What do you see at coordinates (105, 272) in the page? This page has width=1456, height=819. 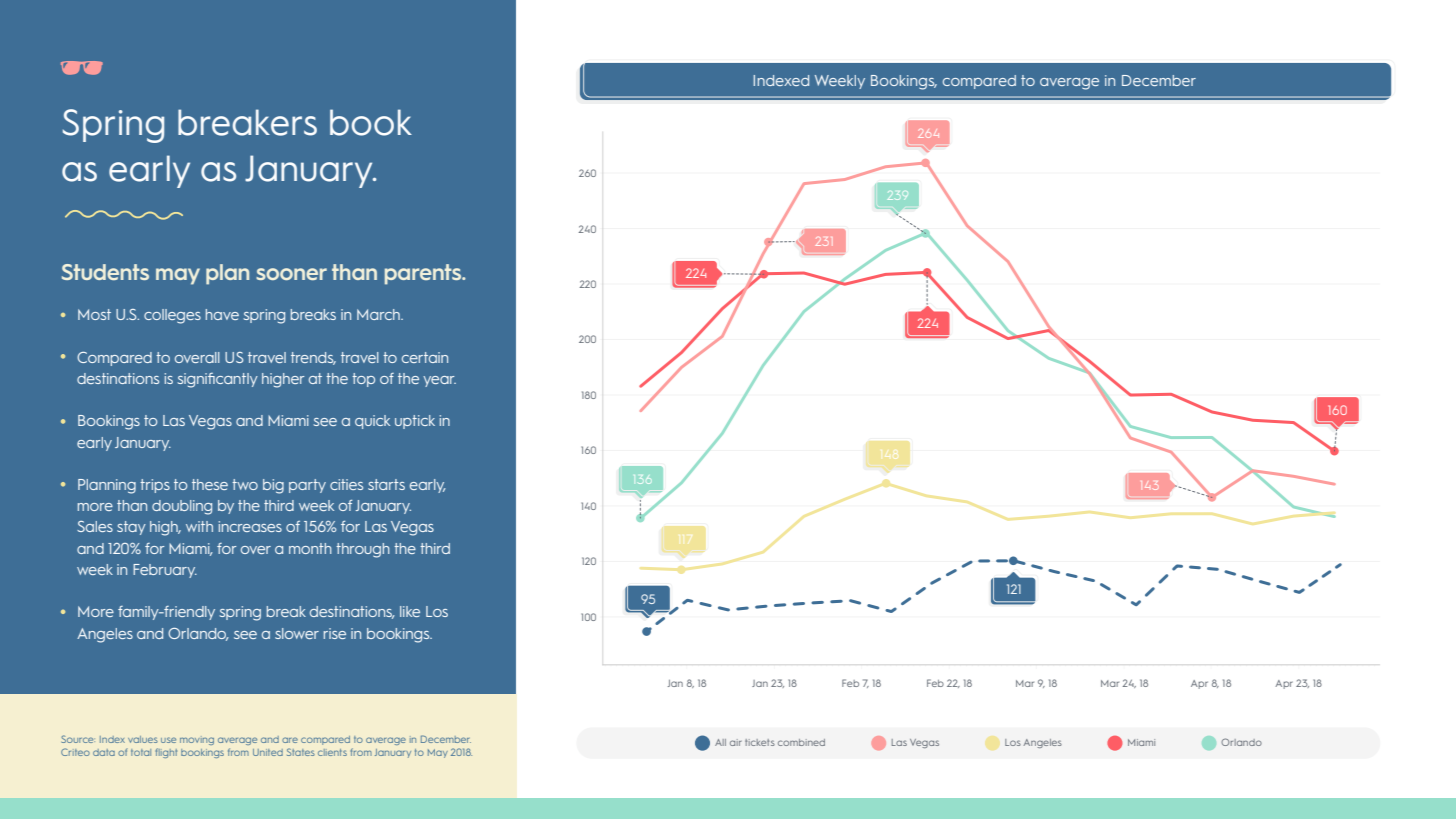 I see `Students` at bounding box center [105, 272].
